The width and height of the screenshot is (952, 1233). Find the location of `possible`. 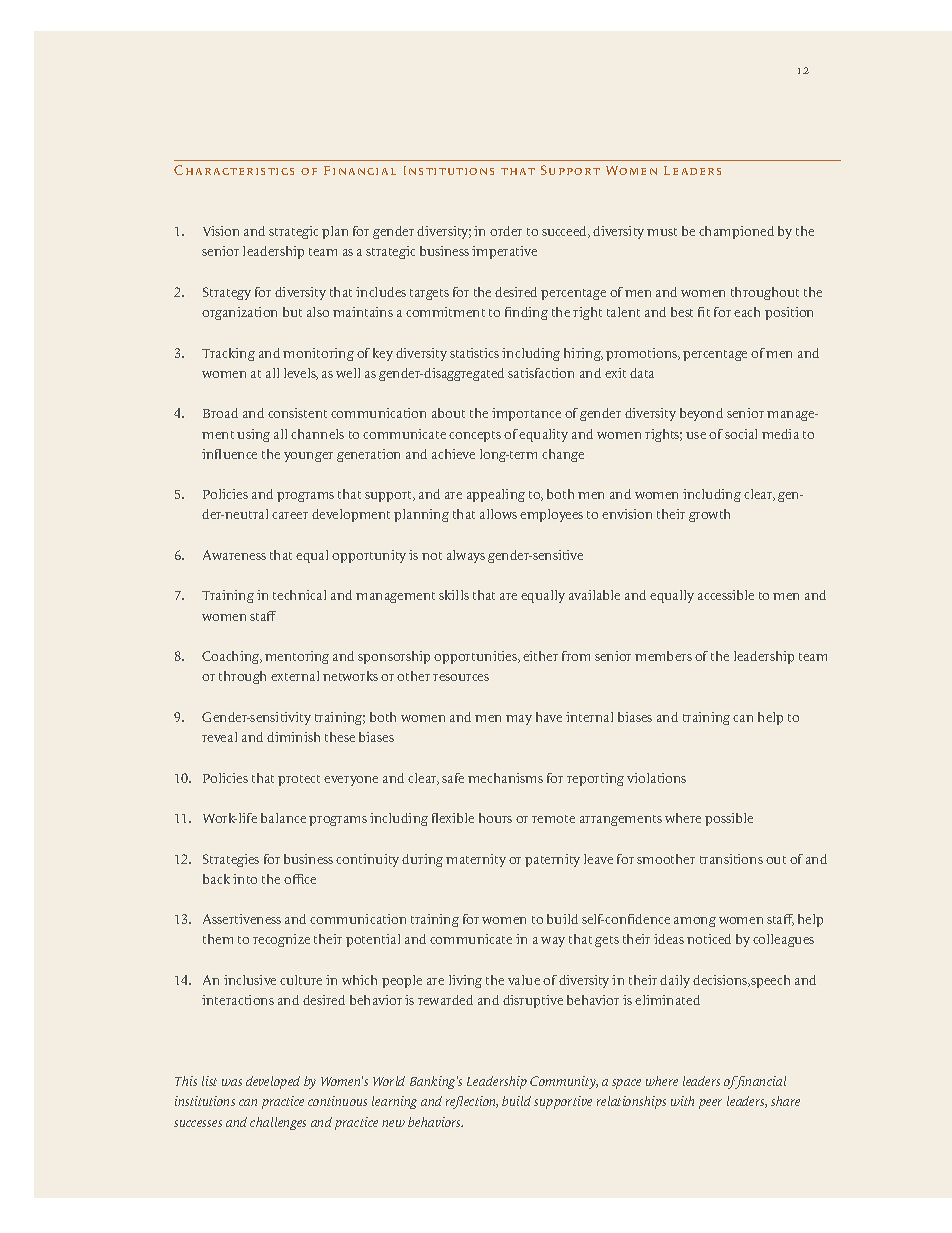

possible is located at coordinates (729, 819).
